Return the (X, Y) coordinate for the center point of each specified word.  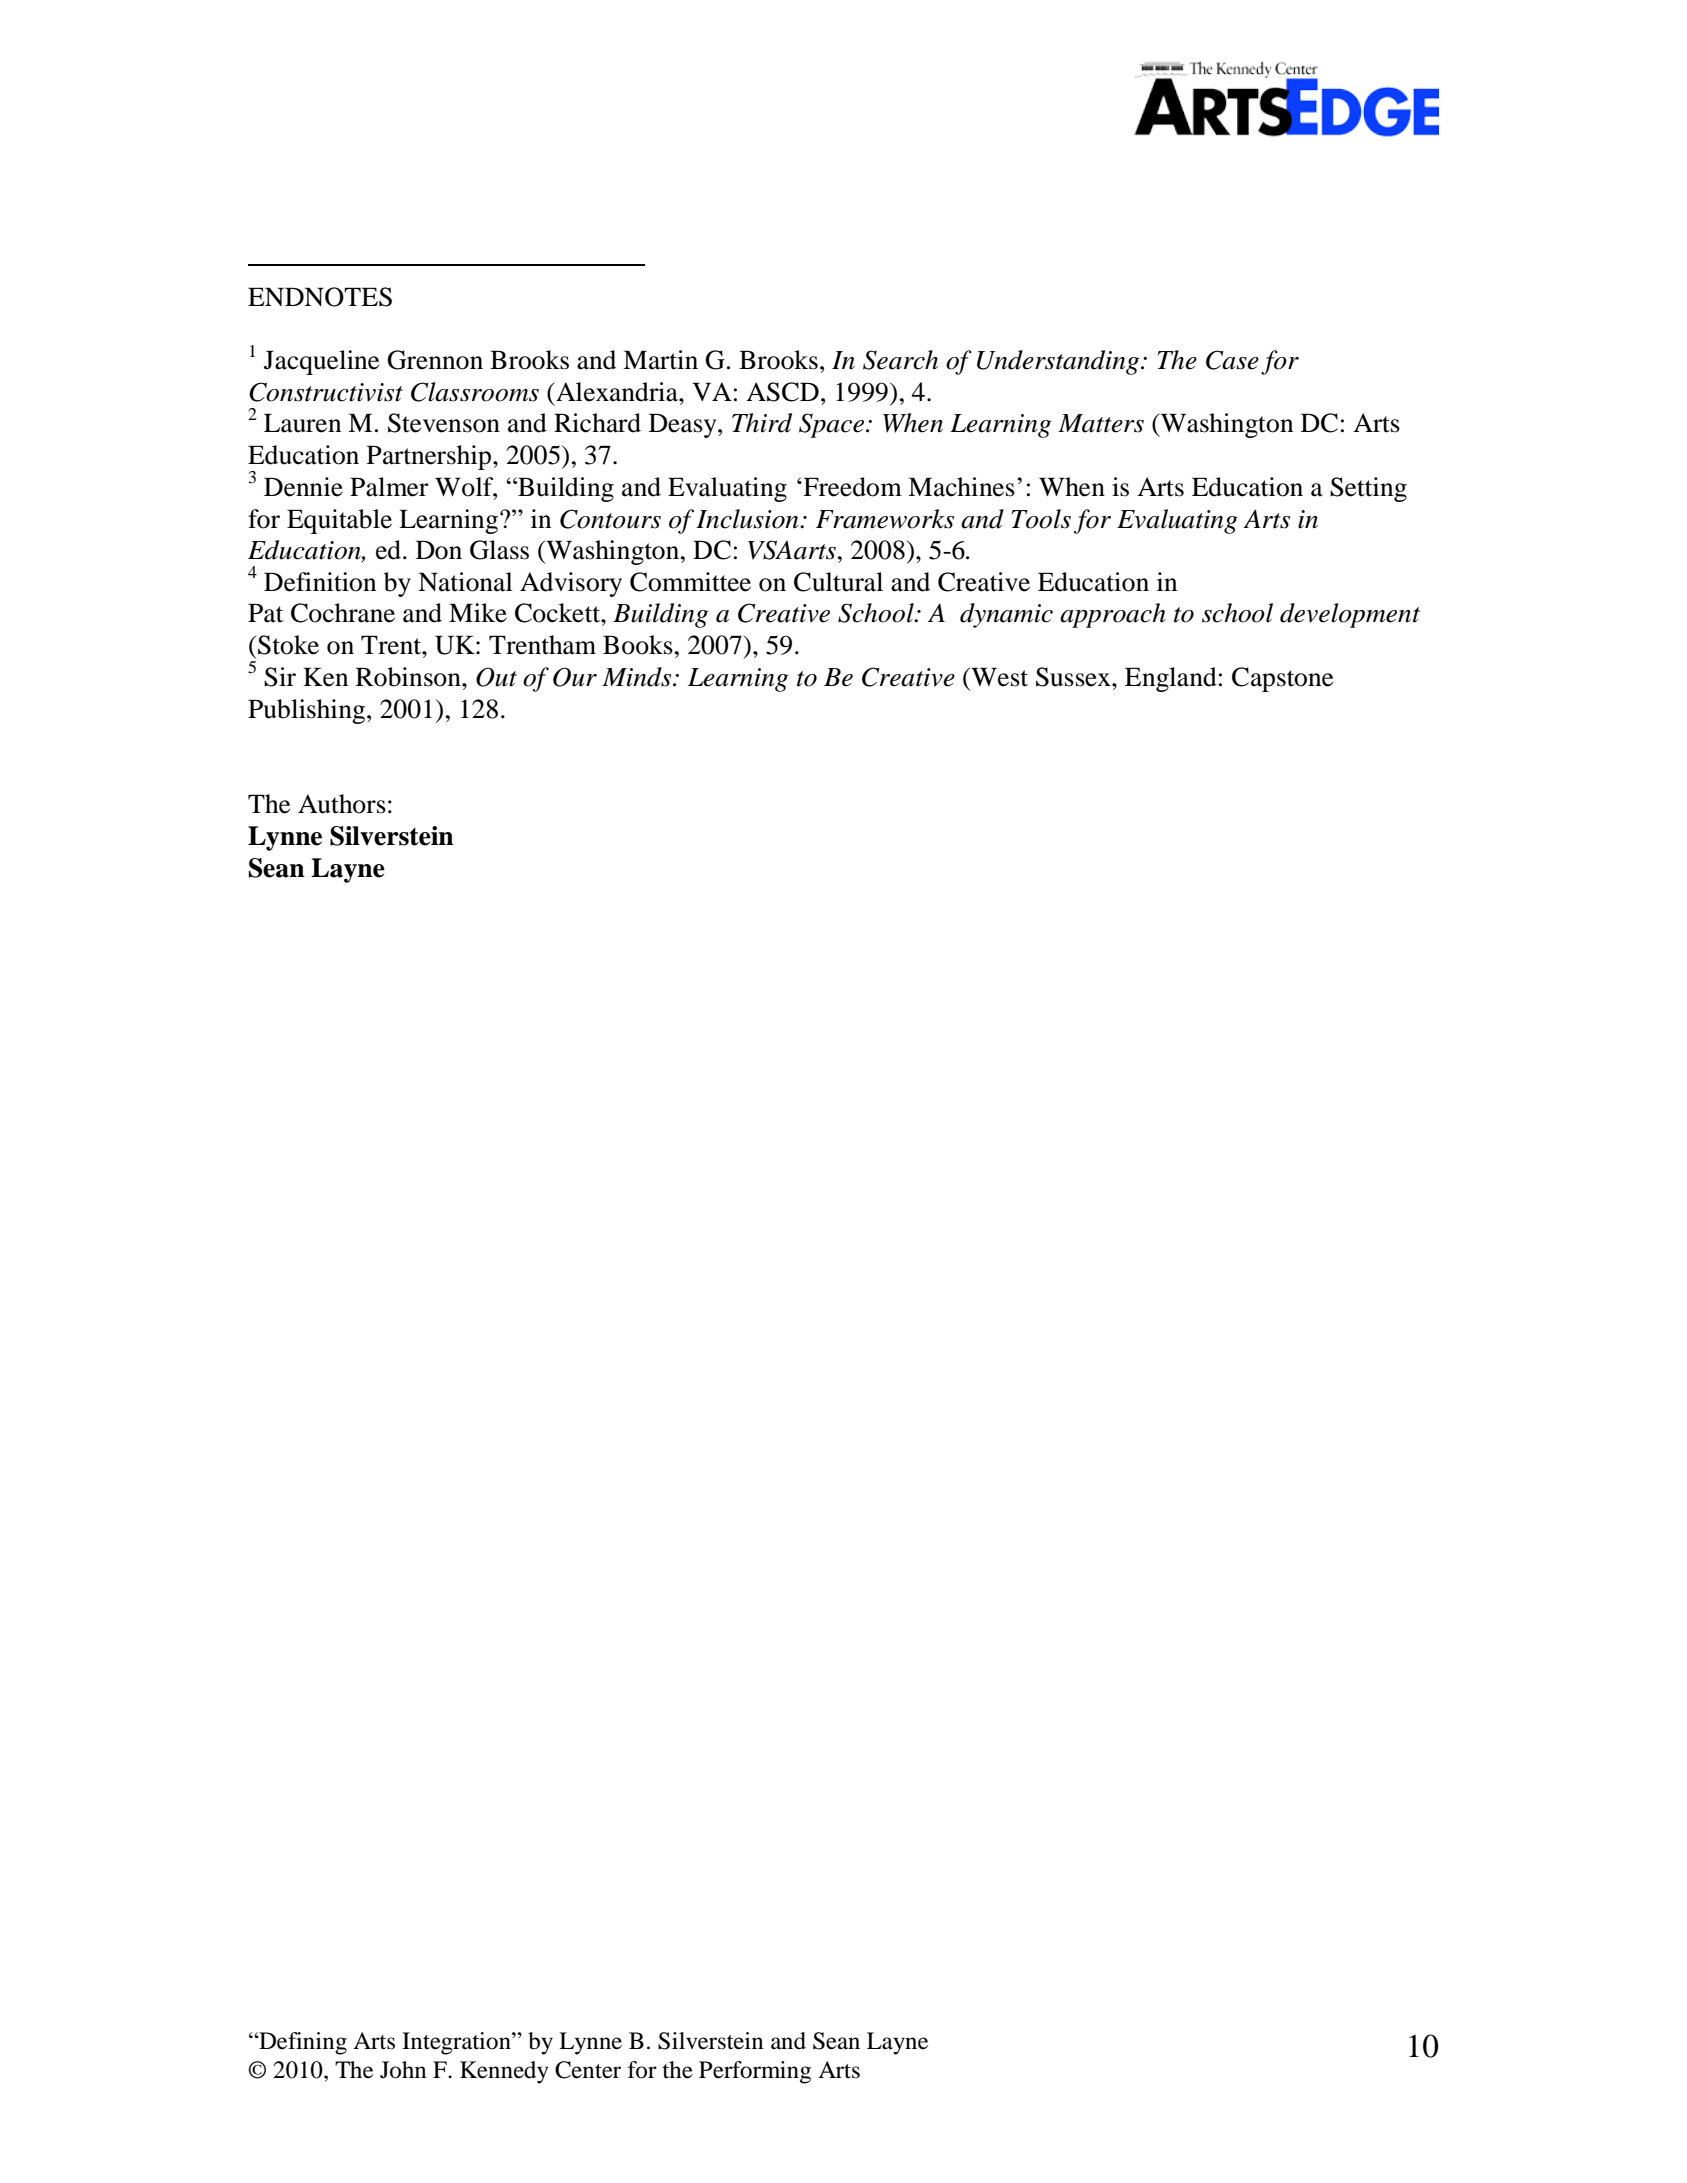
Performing (755, 2072)
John (403, 2070)
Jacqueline (321, 362)
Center (588, 2070)
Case (1232, 360)
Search (900, 360)
